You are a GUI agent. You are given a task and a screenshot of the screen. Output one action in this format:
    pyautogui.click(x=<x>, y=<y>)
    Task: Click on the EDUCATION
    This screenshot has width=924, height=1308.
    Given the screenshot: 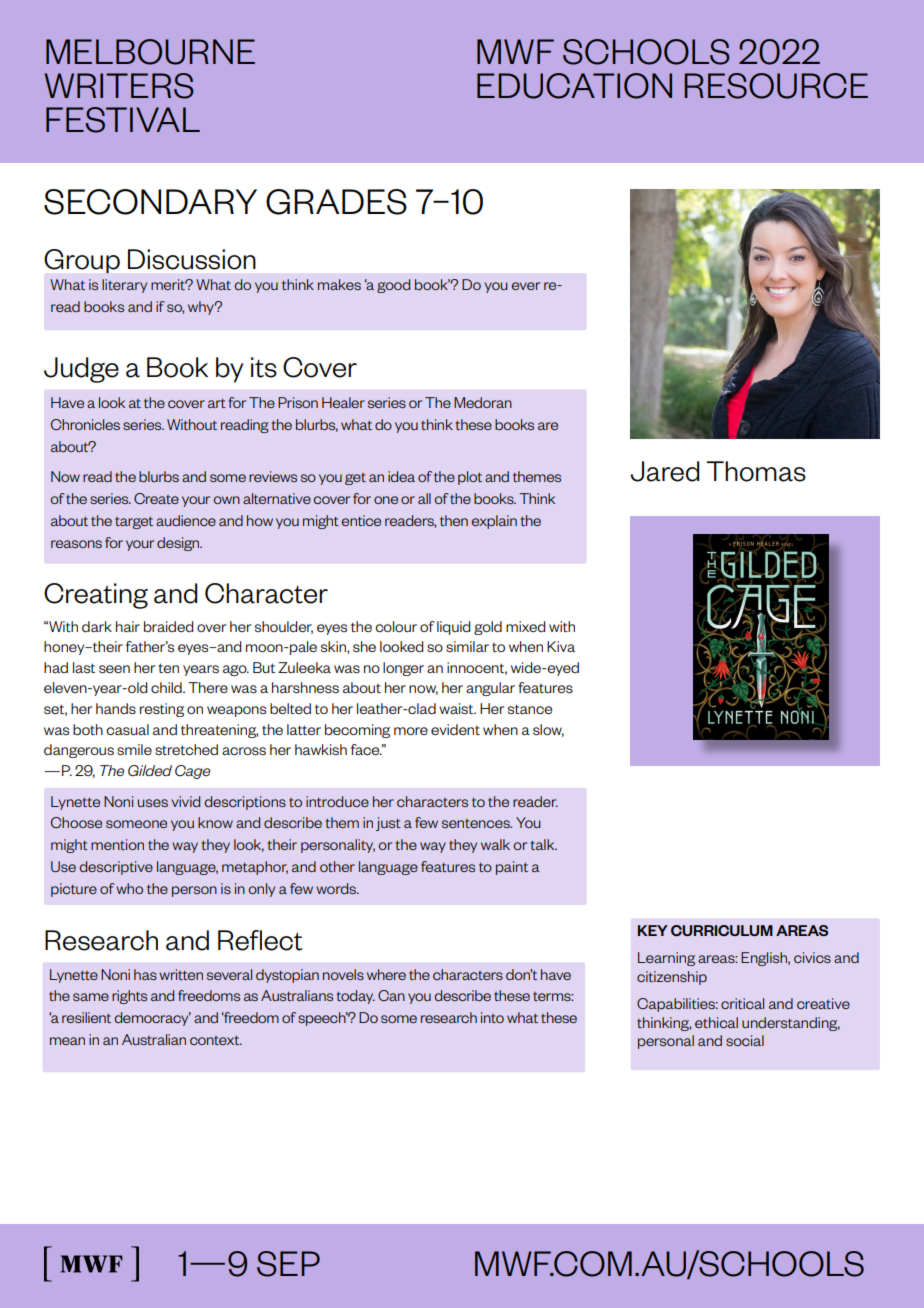 What is the action you would take?
    pyautogui.click(x=574, y=86)
